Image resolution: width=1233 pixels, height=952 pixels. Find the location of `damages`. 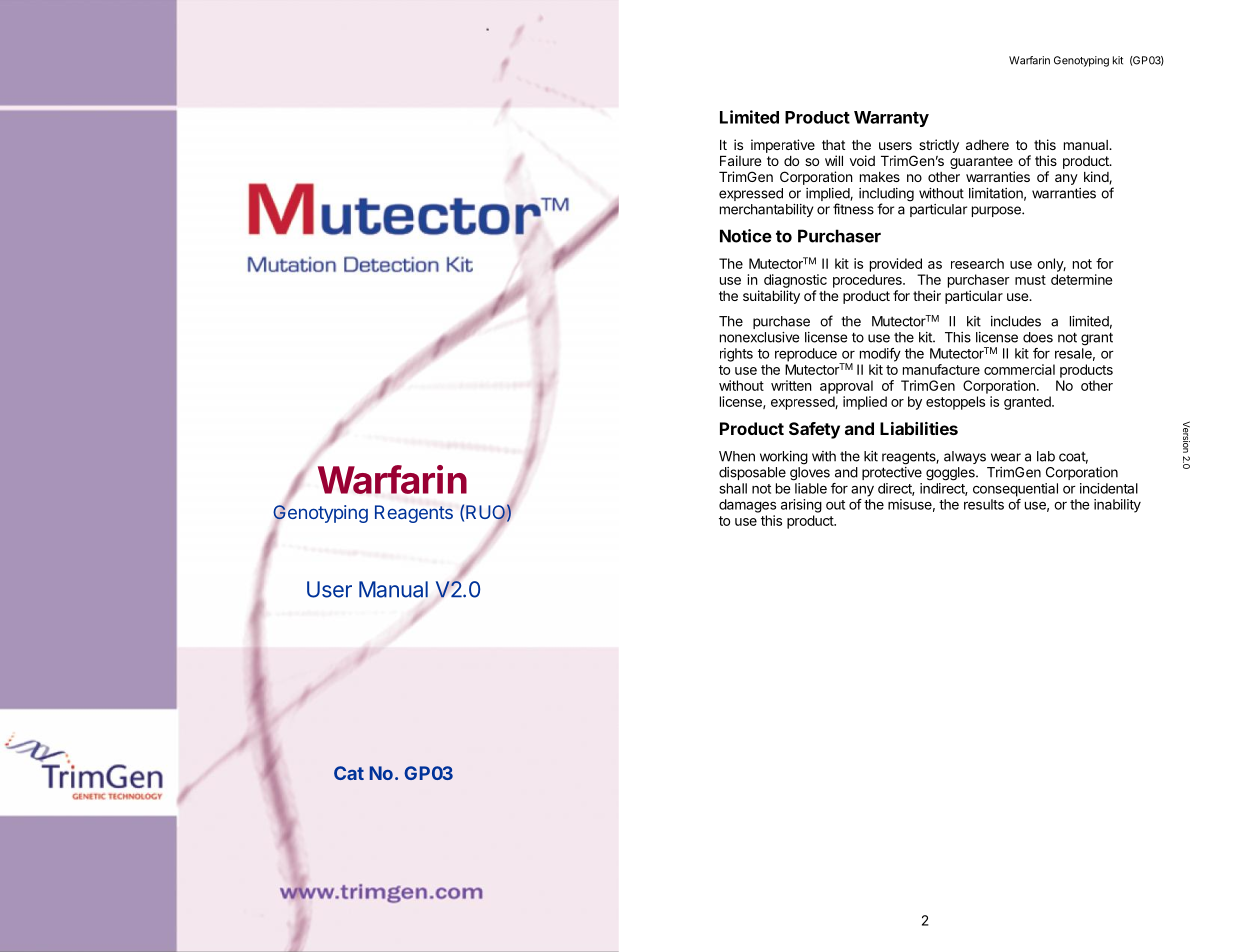

damages is located at coordinates (747, 506).
